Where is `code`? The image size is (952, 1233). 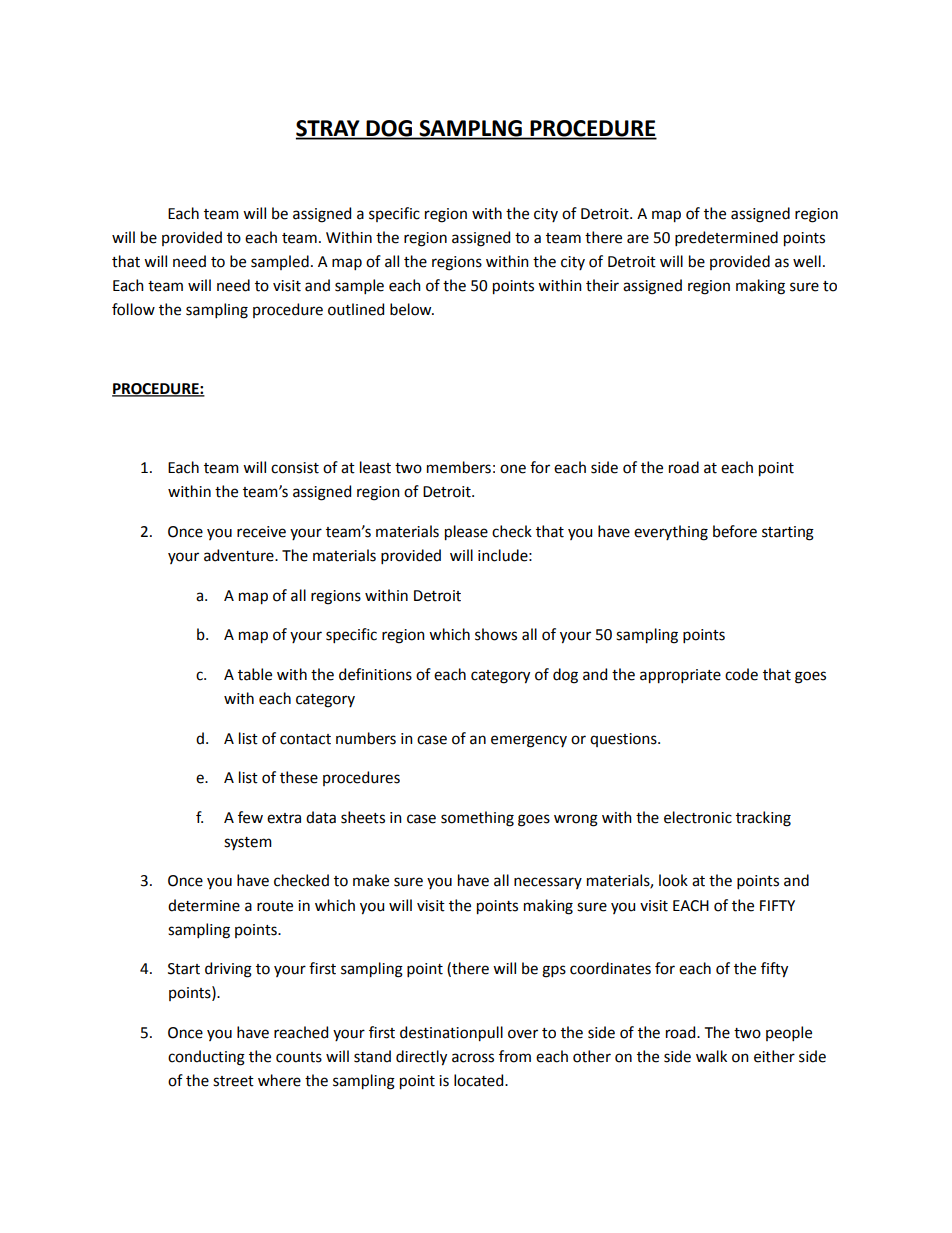 code is located at coordinates (741, 674).
